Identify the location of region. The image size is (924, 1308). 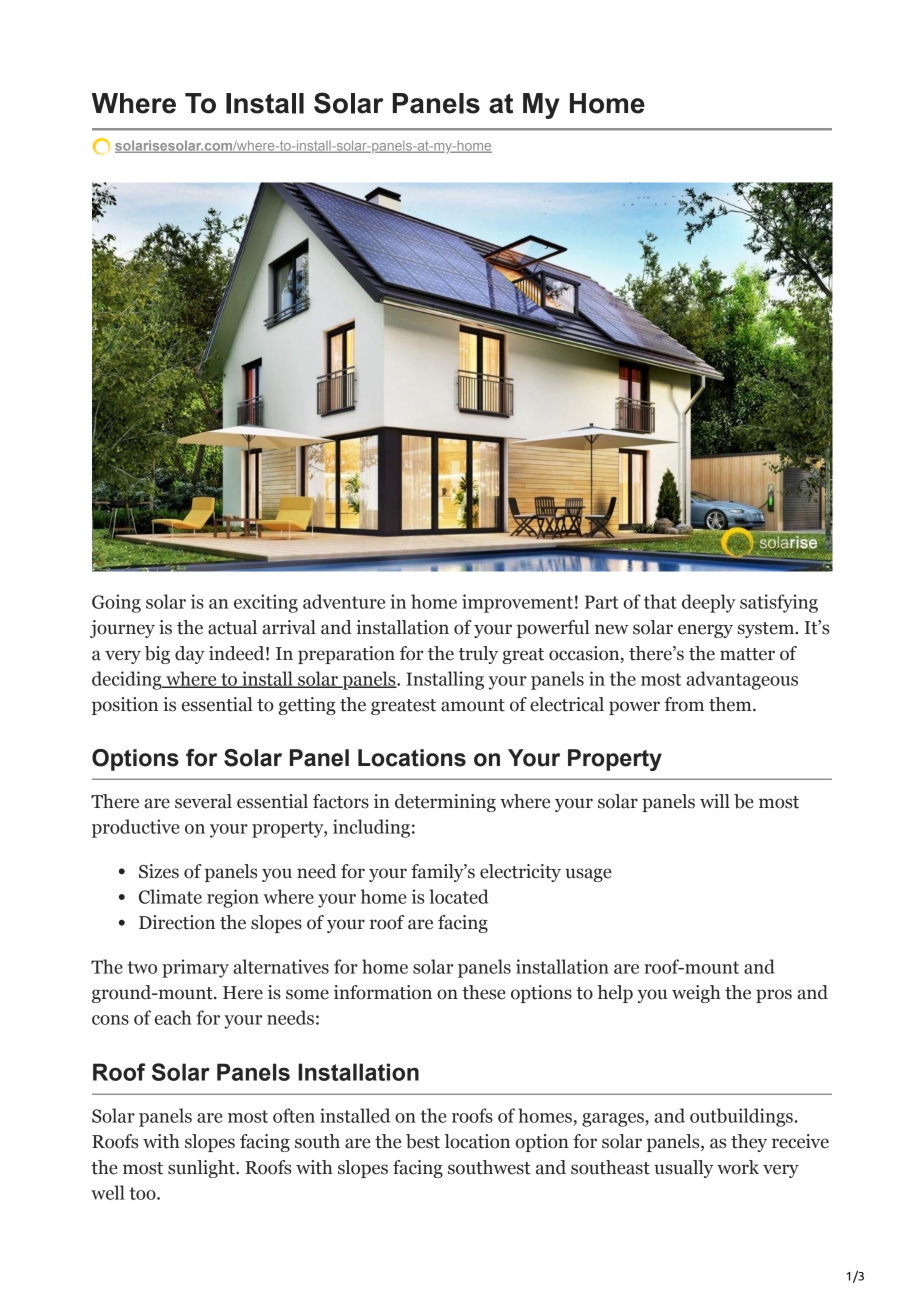
(233, 898).
